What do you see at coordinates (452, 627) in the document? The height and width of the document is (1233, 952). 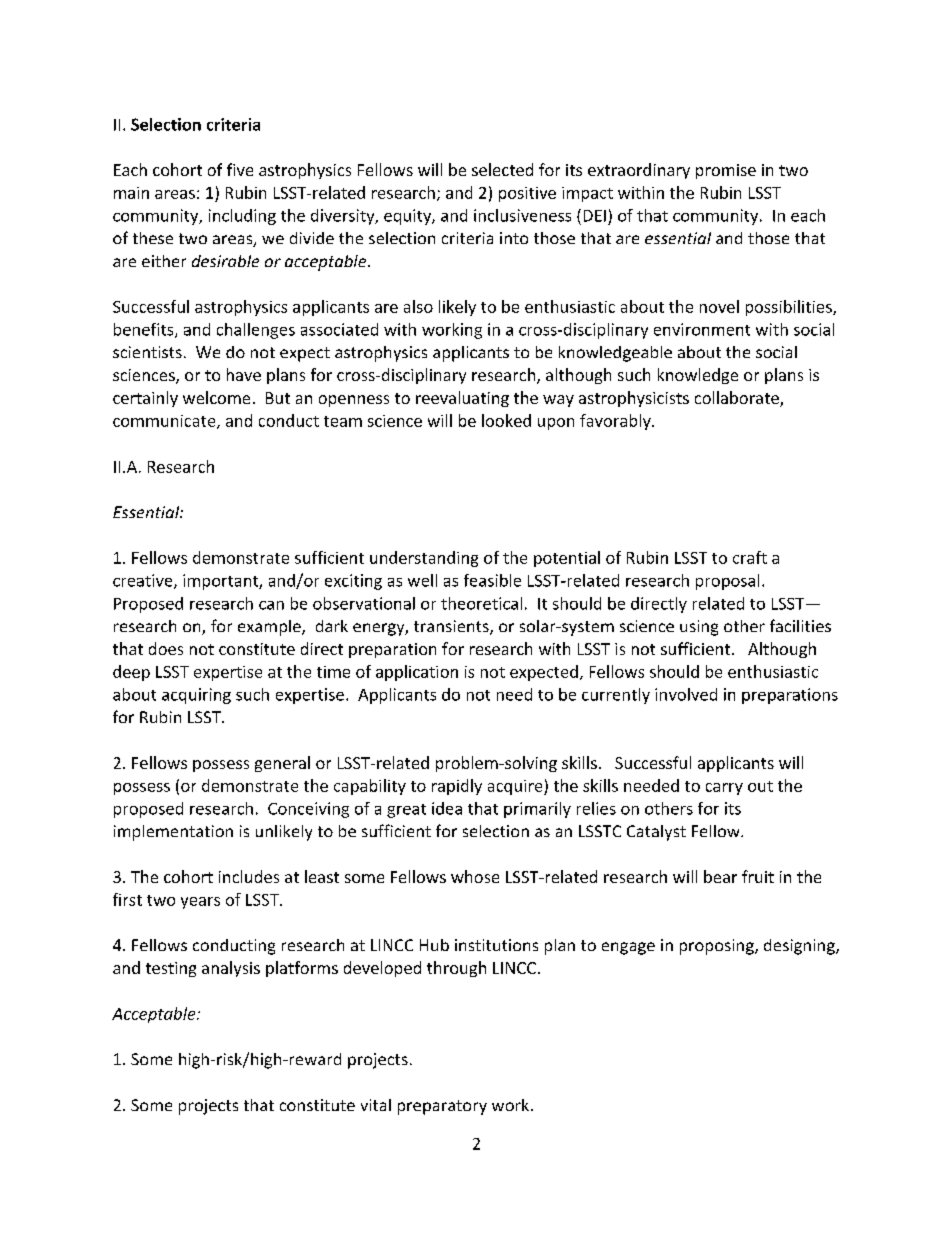 I see `transients` at bounding box center [452, 627].
